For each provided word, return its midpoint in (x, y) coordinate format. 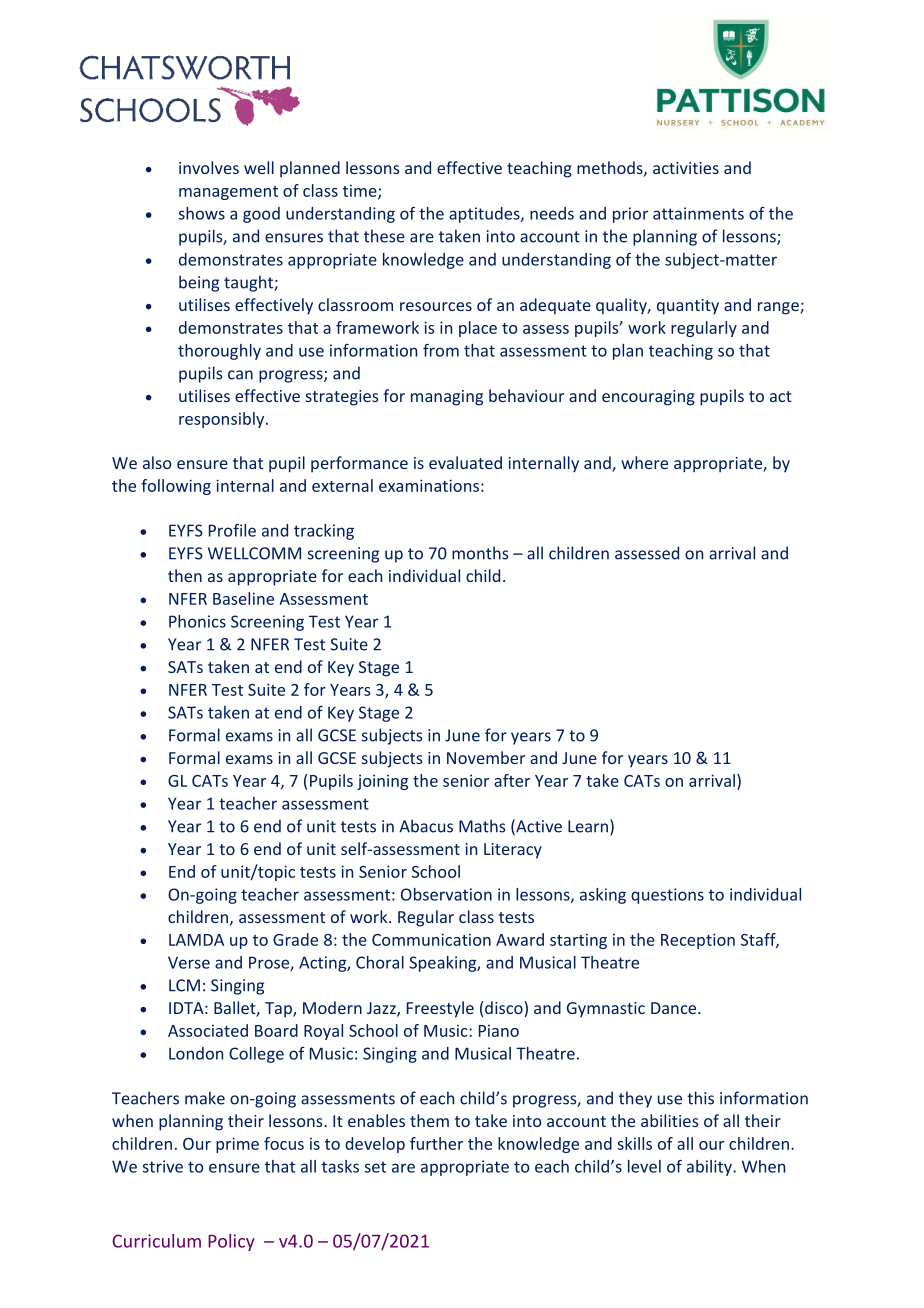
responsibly (223, 420)
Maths (482, 826)
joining (382, 782)
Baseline (243, 598)
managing (447, 398)
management (228, 193)
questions (667, 896)
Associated (208, 1030)
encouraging (648, 398)
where (644, 462)
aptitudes (485, 215)
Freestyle (440, 1009)
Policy (231, 1242)
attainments (698, 213)
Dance (675, 1008)
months (480, 553)
